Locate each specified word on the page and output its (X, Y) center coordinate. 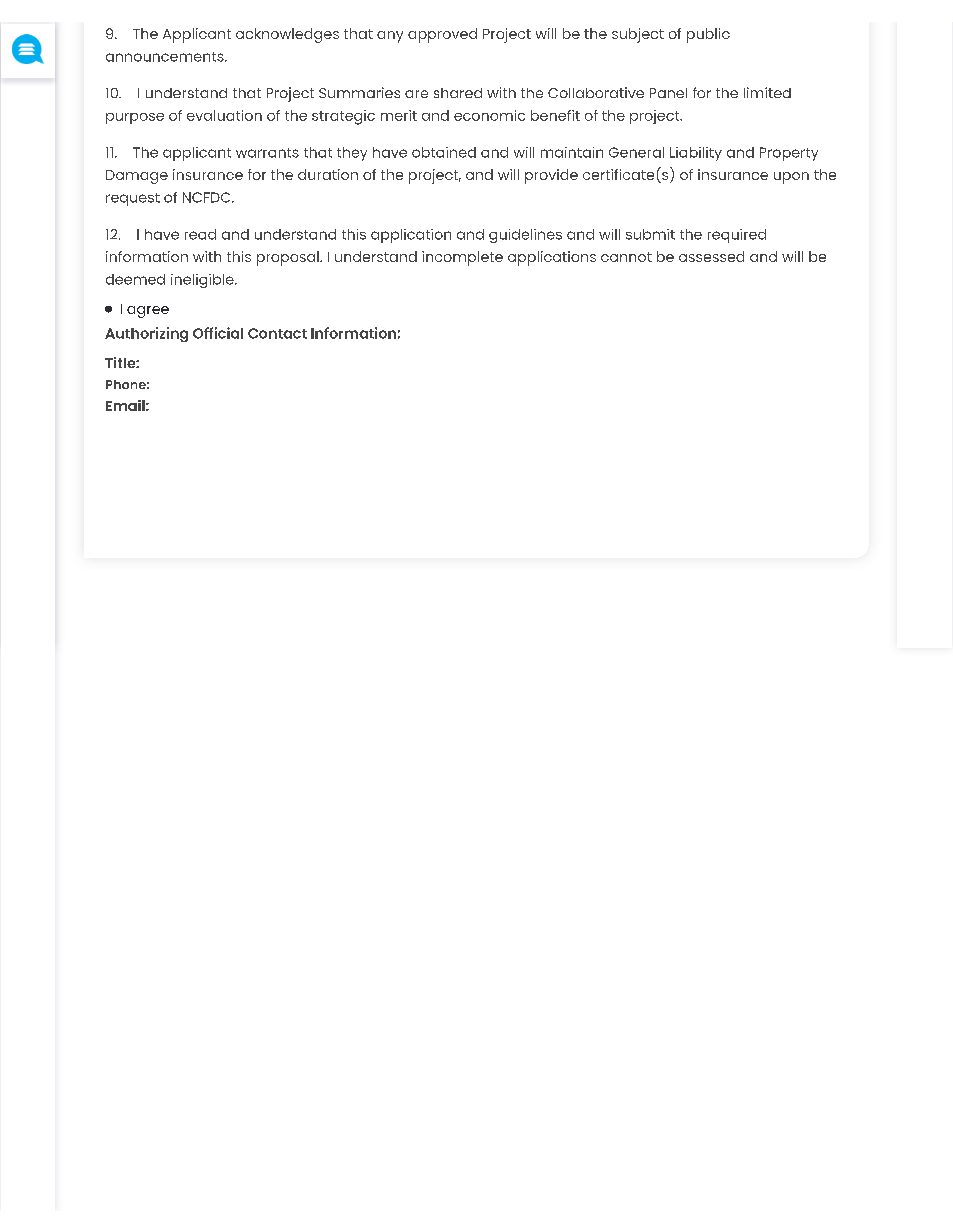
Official (218, 333)
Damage (137, 177)
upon (791, 178)
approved (442, 35)
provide (551, 176)
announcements (166, 57)
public (708, 35)
